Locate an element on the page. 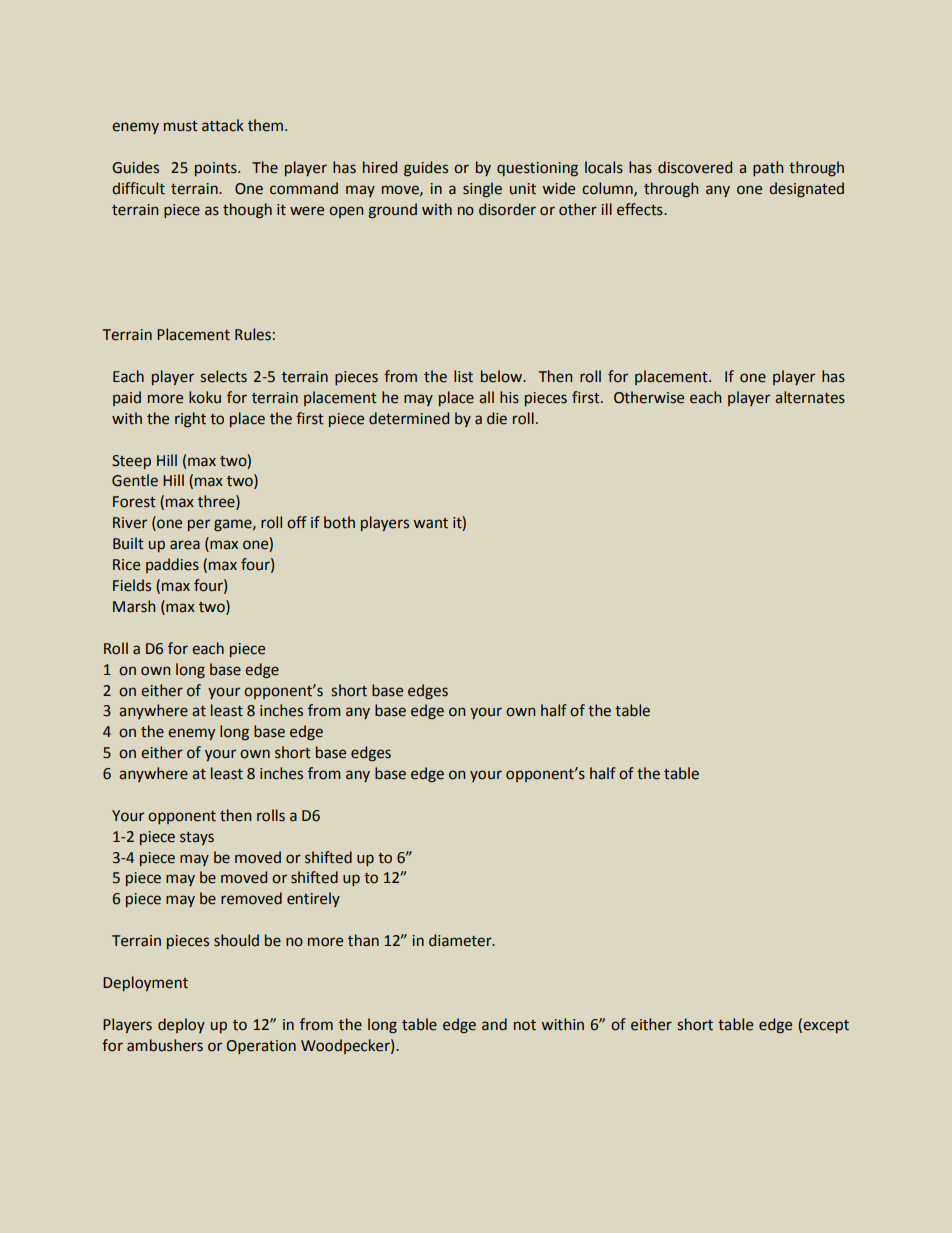  paddies is located at coordinates (172, 565).
